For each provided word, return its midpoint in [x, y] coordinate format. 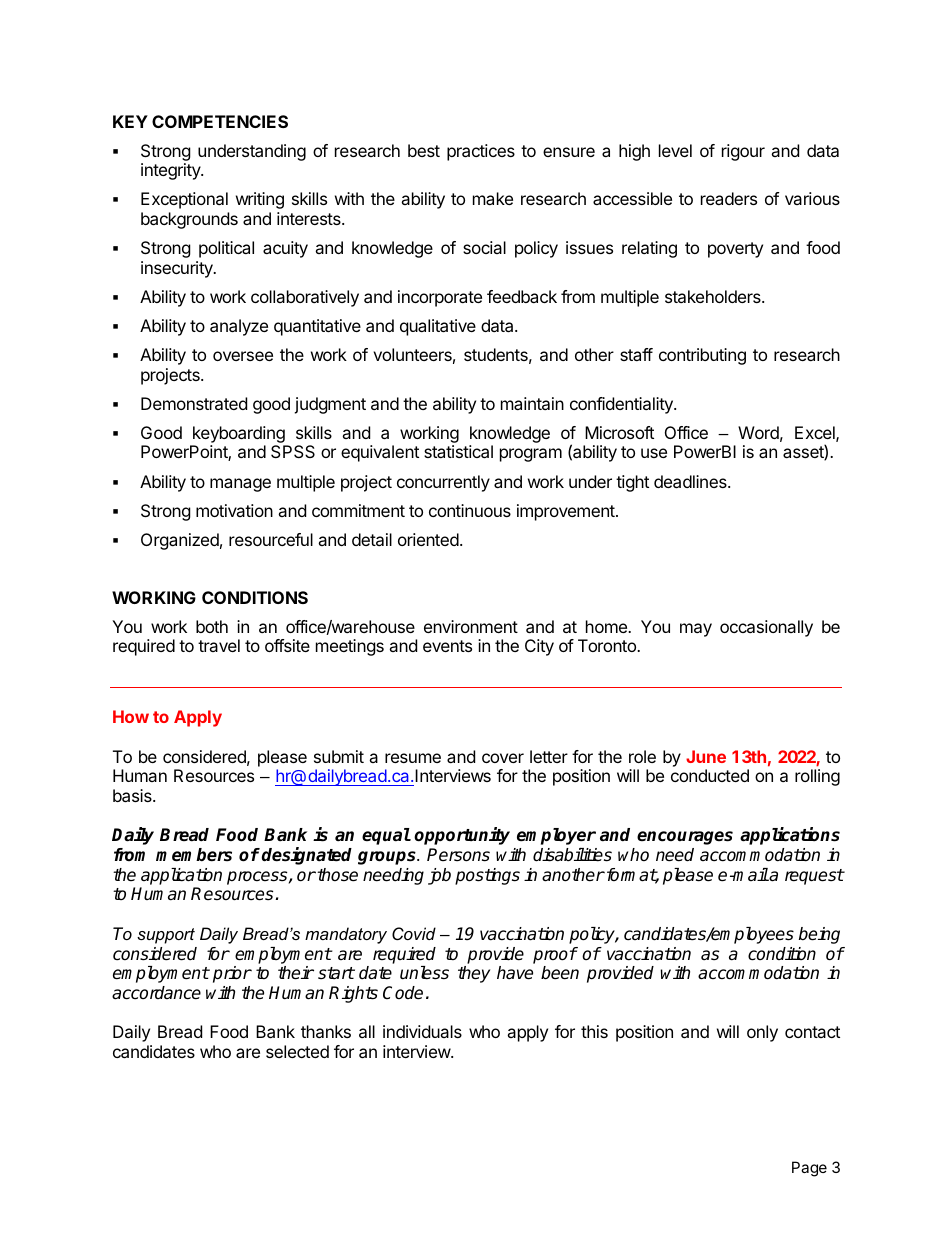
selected [297, 1051]
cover [503, 758]
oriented [428, 539]
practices [481, 152]
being [819, 935]
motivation [234, 510]
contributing [702, 356]
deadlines [691, 481]
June [706, 756]
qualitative [438, 327]
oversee [243, 356]
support [166, 936]
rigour [743, 152]
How [131, 716]
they [474, 974]
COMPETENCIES [220, 121]
